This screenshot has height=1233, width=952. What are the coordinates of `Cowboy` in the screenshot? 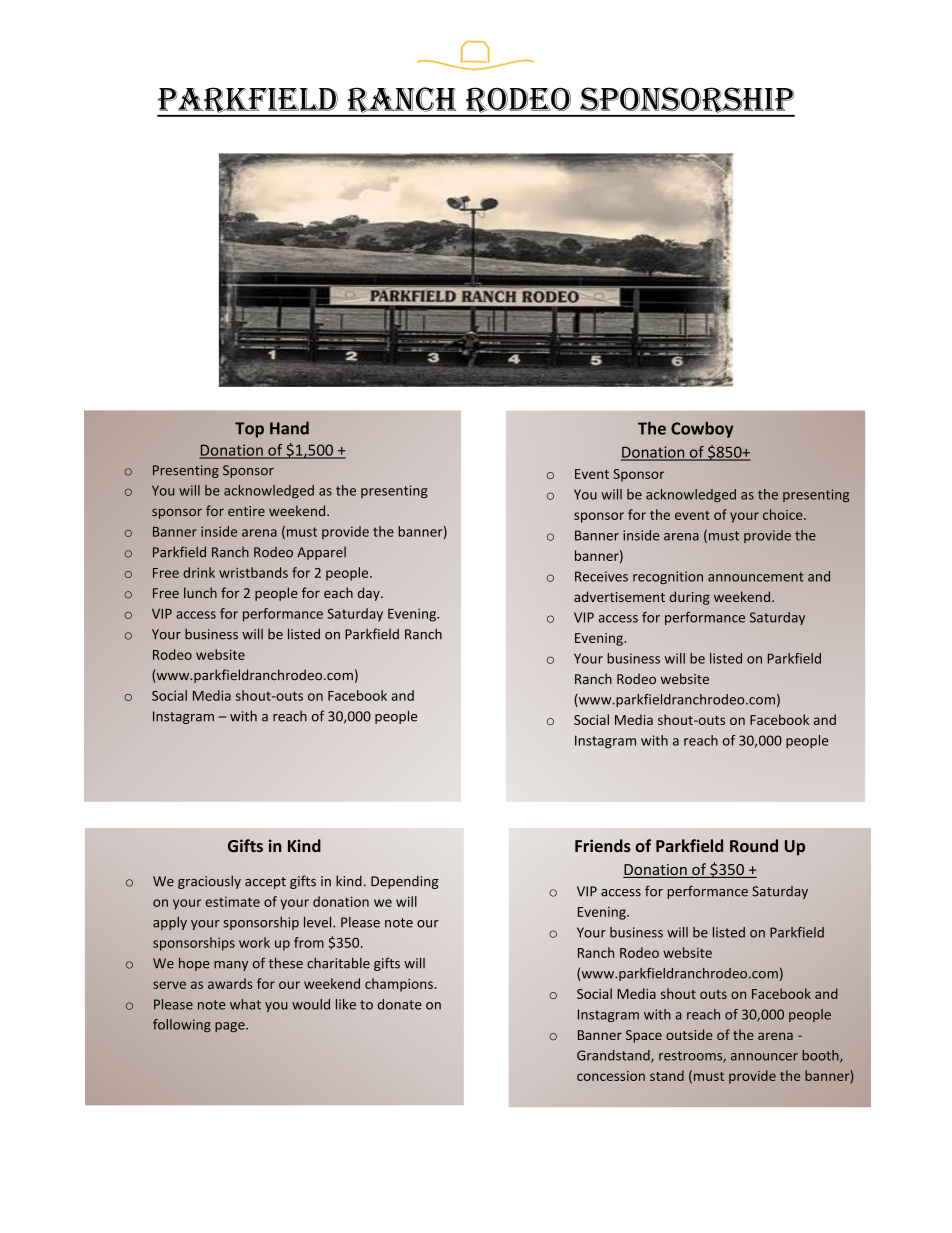 It's located at (702, 430).
